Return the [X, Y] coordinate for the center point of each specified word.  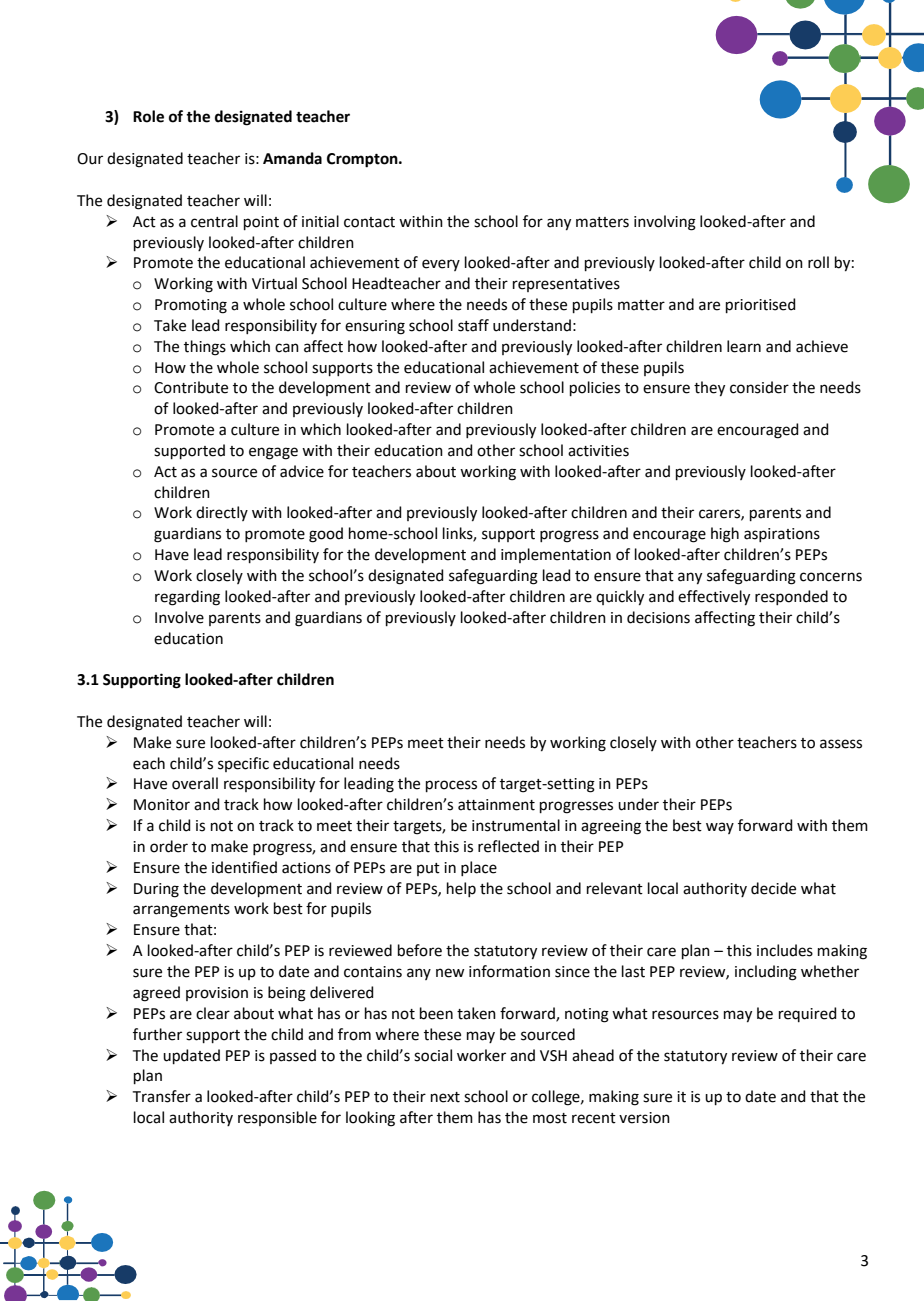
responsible [277, 1118]
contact [369, 222]
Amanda [292, 158]
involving [665, 223]
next [445, 1097]
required [808, 1014]
